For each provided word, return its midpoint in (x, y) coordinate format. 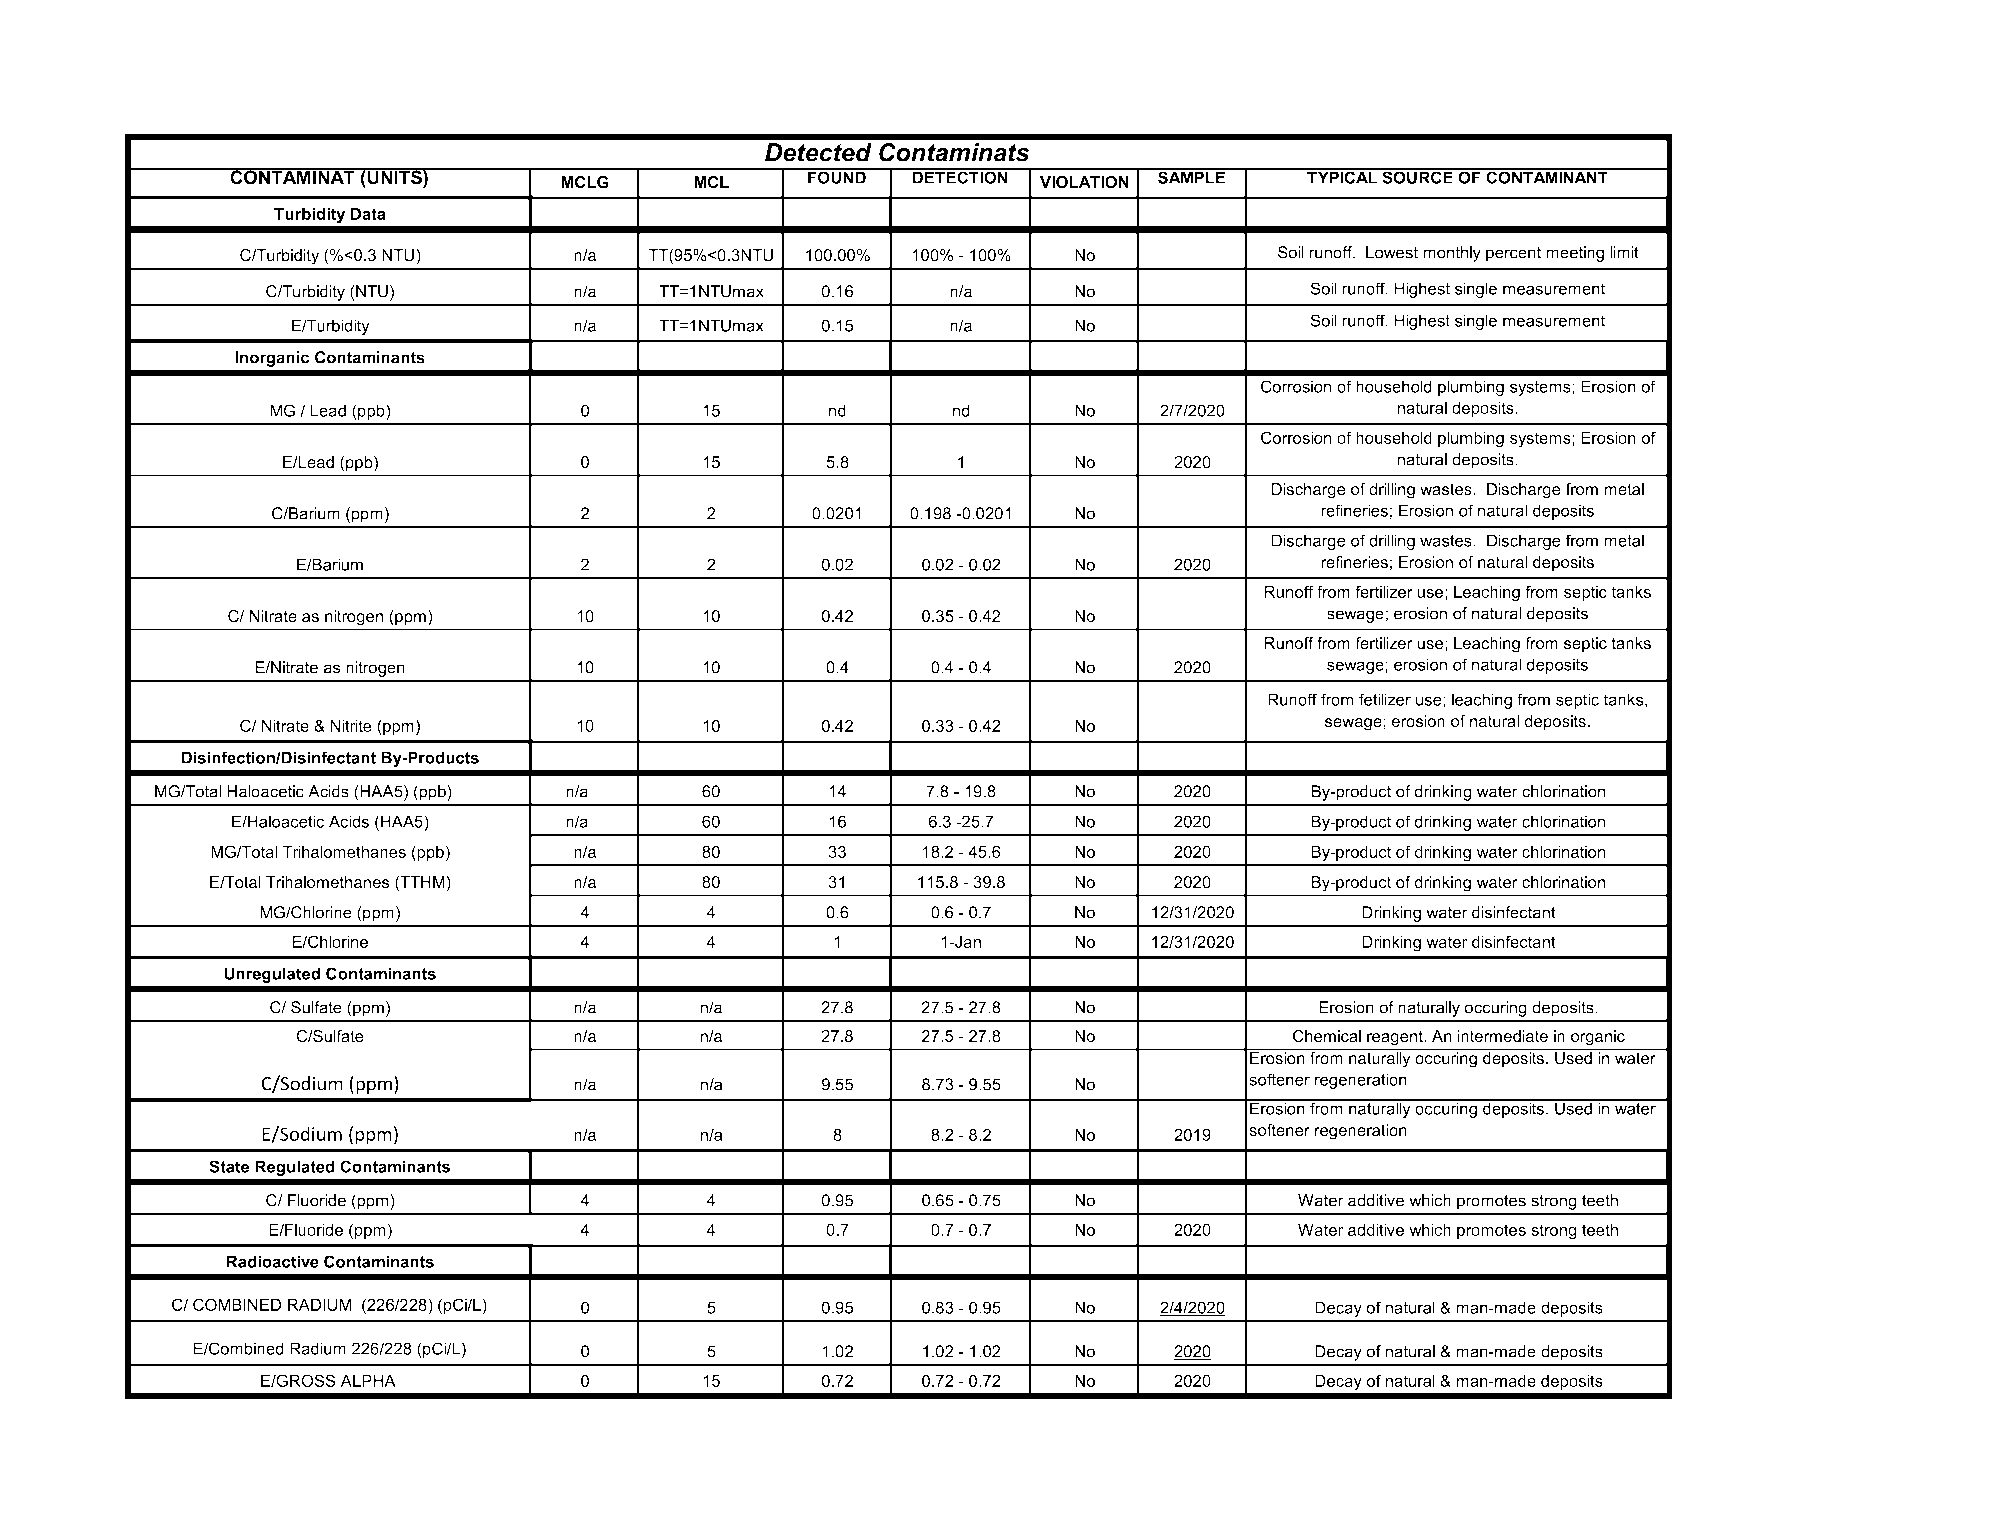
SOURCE (1417, 176)
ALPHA (368, 1380)
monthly (1452, 254)
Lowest (1392, 252)
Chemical (1327, 1036)
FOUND (837, 176)
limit (1624, 252)
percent (1513, 254)
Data (368, 213)
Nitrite (351, 725)
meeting (1575, 254)
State (229, 1166)
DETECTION (960, 176)
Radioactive (273, 1261)
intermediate (1503, 1036)
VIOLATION (1084, 182)
